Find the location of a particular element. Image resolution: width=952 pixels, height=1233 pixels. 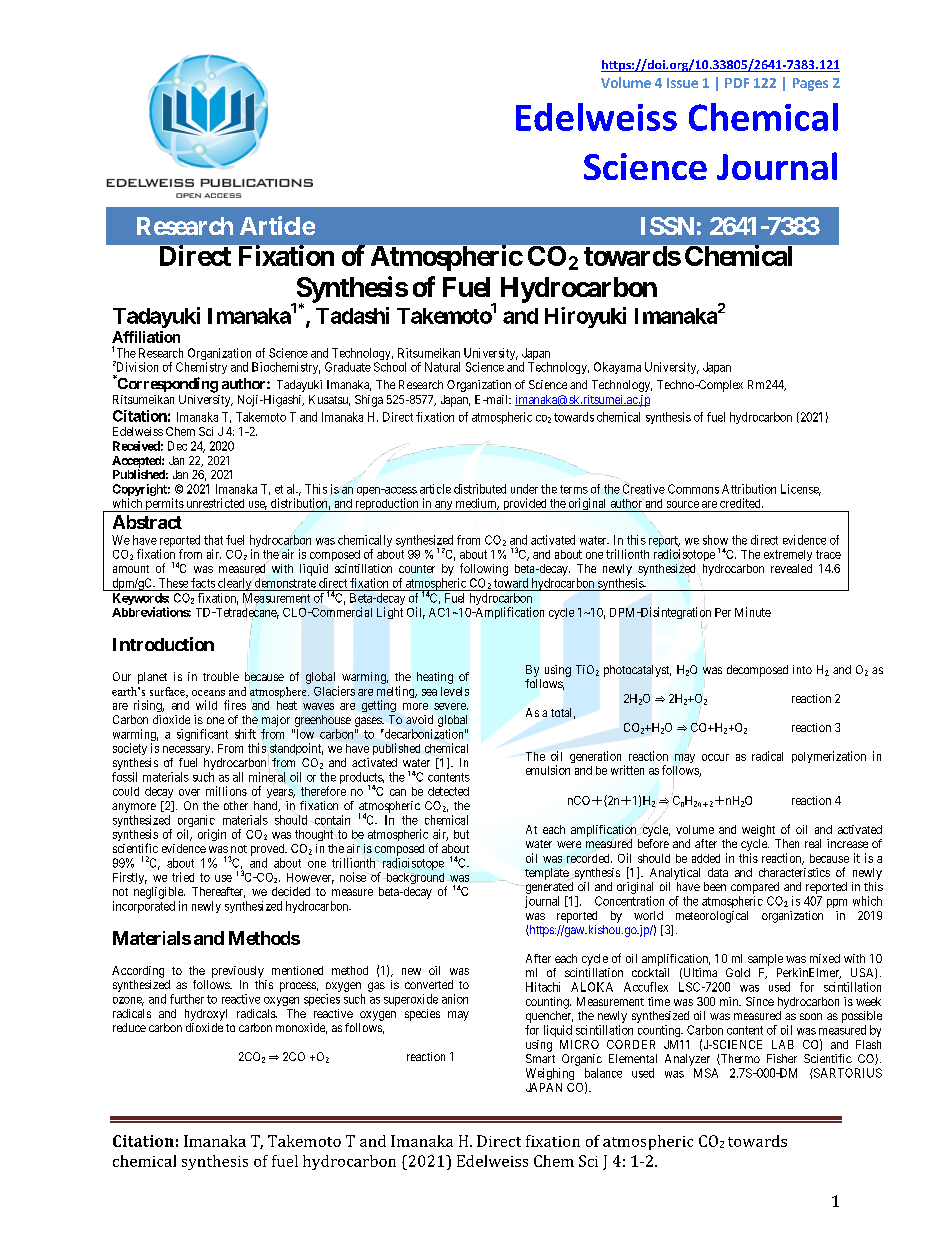

Tadashi is located at coordinates (352, 315).
